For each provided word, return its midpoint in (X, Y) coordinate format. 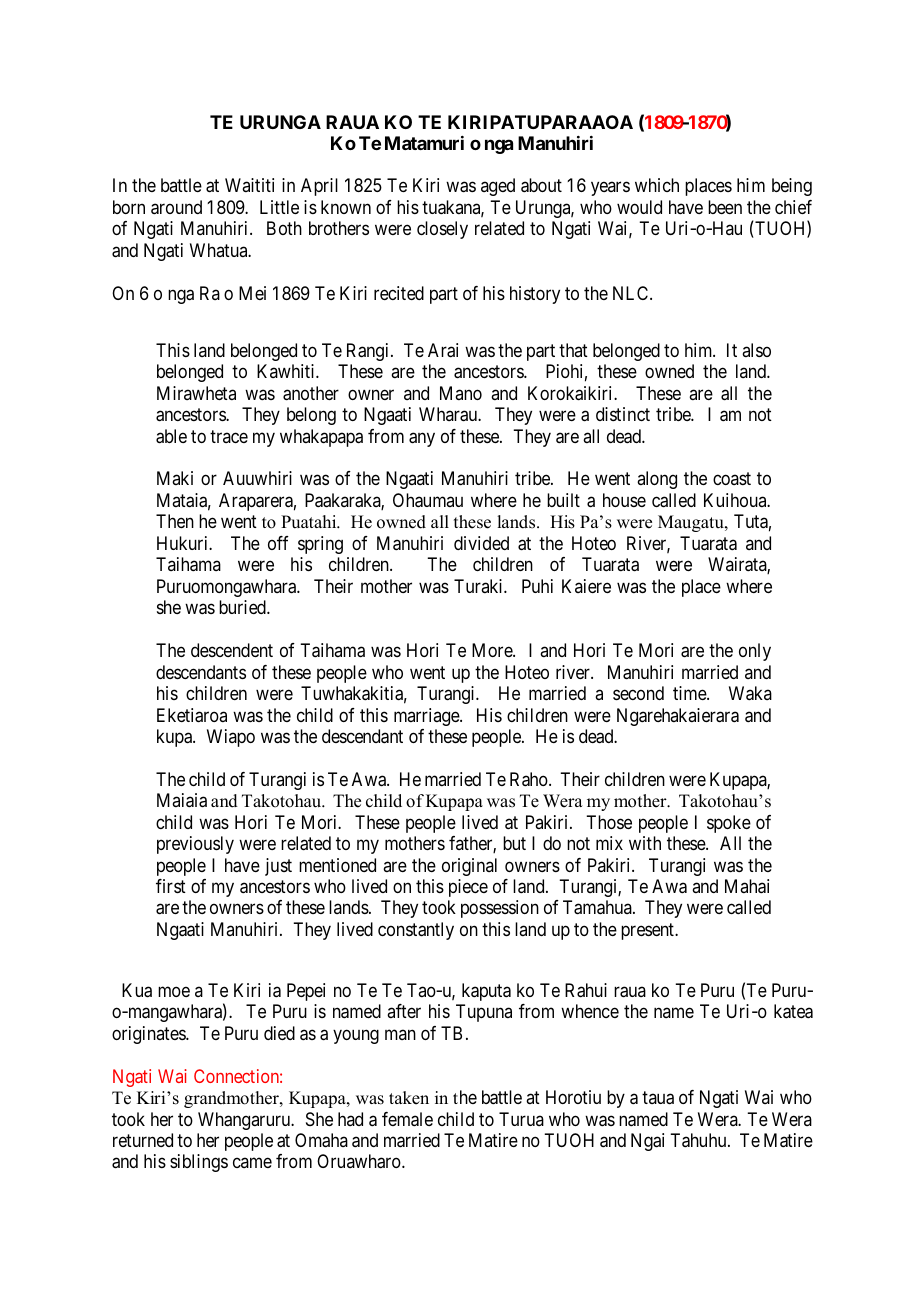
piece (468, 888)
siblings (199, 1163)
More (493, 650)
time (690, 693)
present (648, 931)
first (171, 886)
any (422, 439)
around (176, 207)
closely (442, 230)
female (407, 1119)
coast (732, 479)
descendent (232, 650)
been (725, 207)
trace (229, 436)
